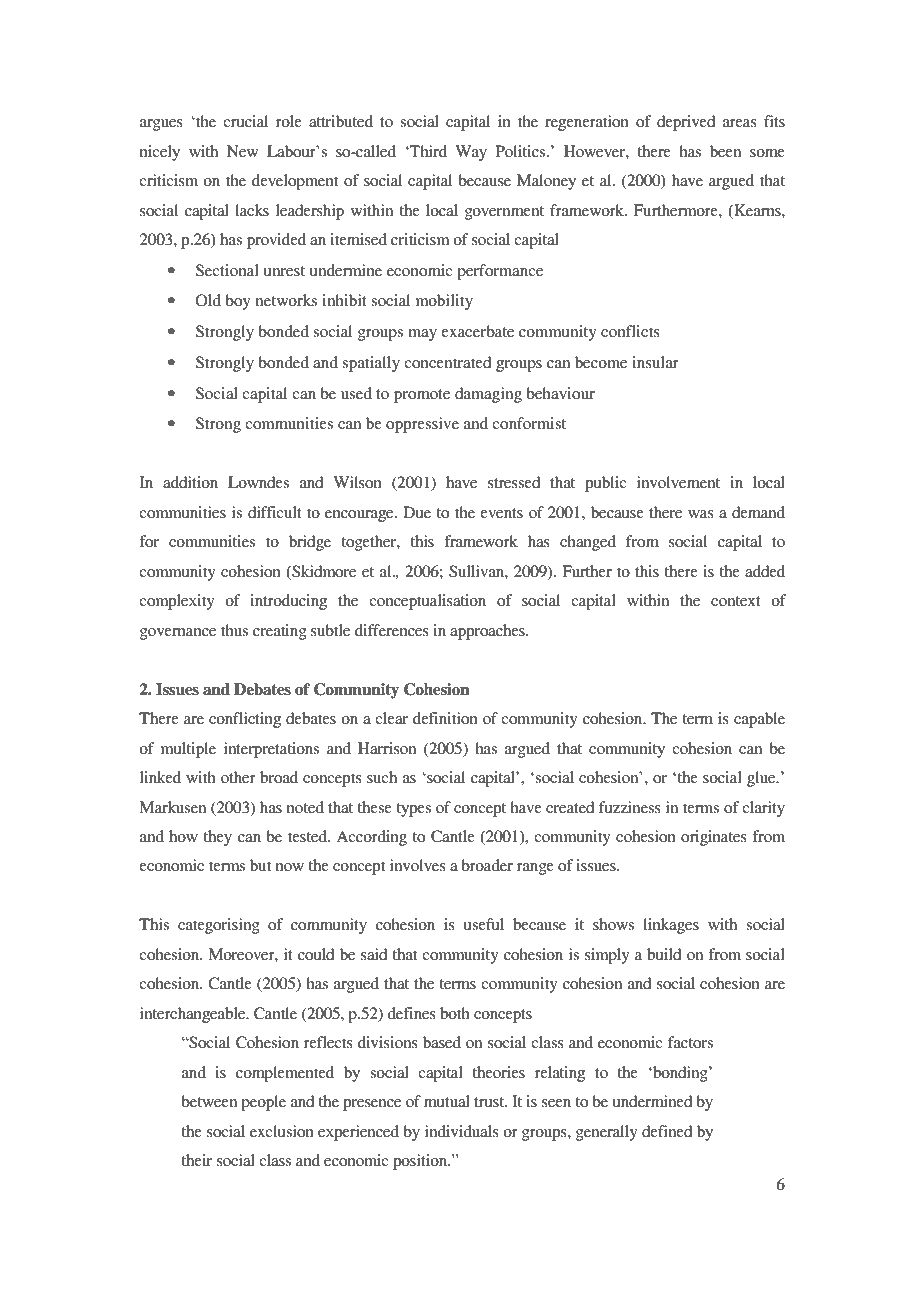  What do you see at coordinates (209, 1101) in the screenshot?
I see `between` at bounding box center [209, 1101].
